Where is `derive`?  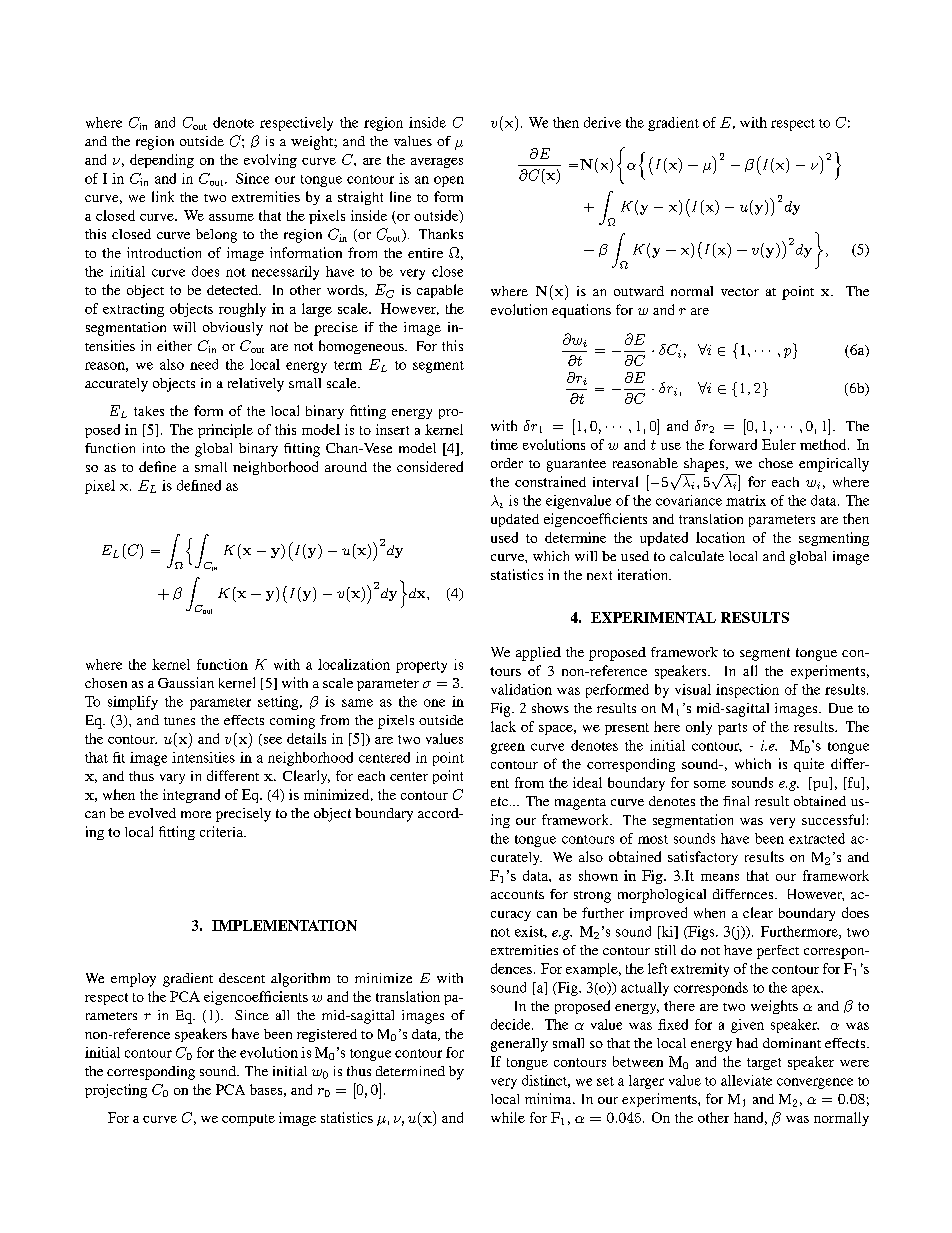 derive is located at coordinates (602, 122).
